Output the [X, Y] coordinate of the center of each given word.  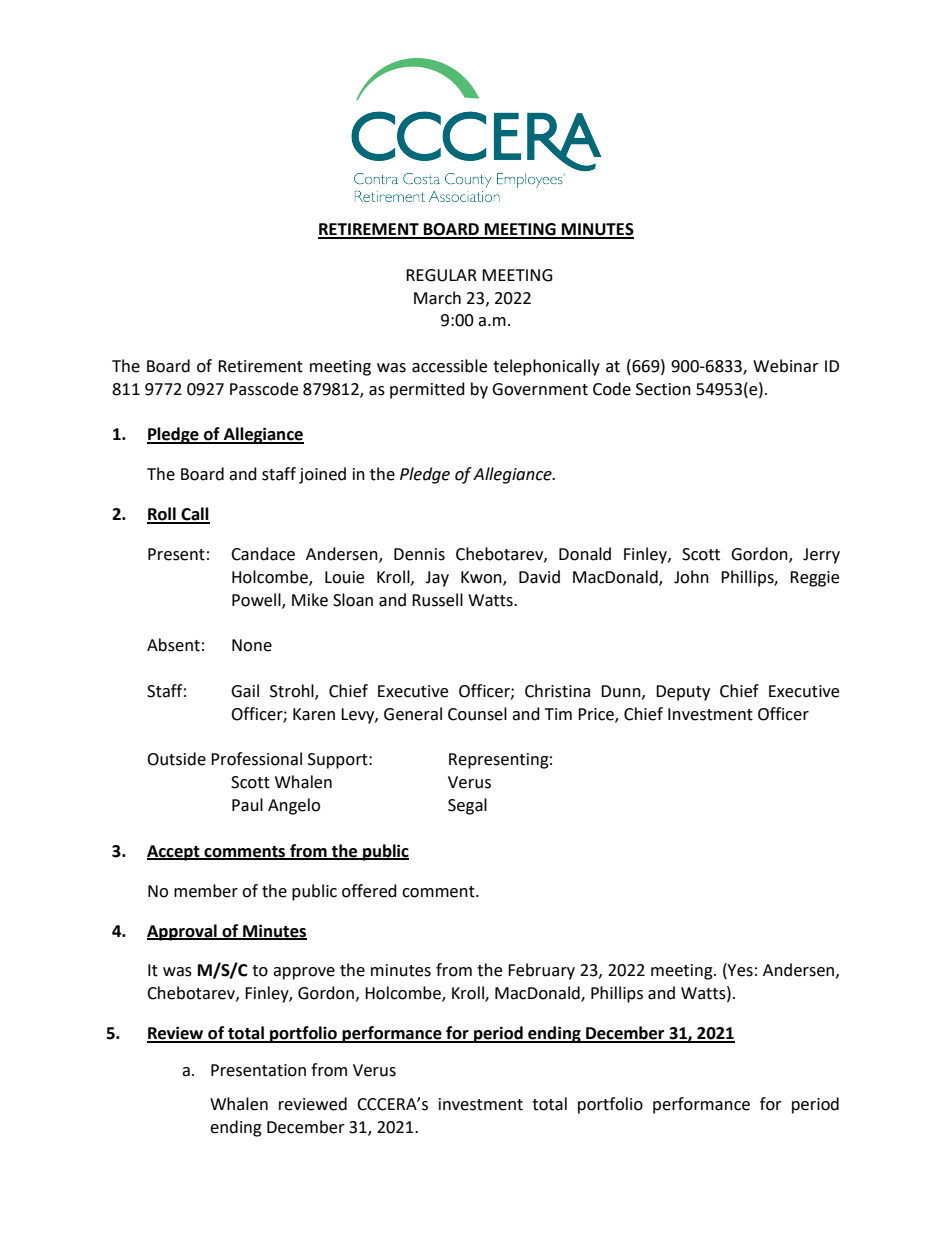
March [437, 298]
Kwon [482, 578]
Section [663, 389]
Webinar [786, 366]
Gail [245, 691]
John [691, 577]
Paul [247, 805]
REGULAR [441, 275]
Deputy [683, 693]
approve [304, 973]
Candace [263, 554]
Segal [467, 806]
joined [322, 475]
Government [540, 389]
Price [597, 715]
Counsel [477, 714]
